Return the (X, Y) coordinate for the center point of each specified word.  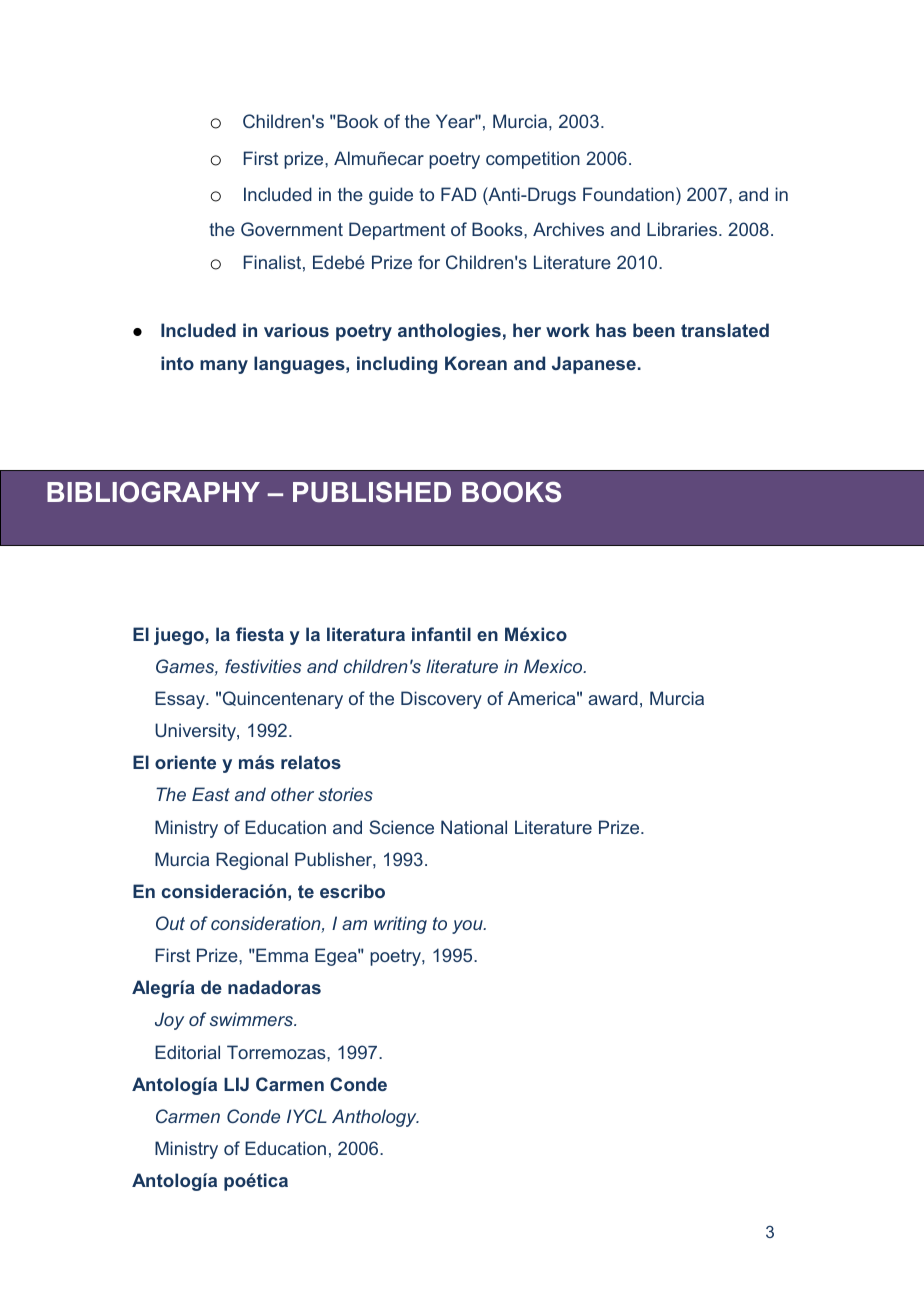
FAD (458, 194)
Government (292, 229)
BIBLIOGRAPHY (153, 492)
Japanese (594, 365)
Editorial (187, 1052)
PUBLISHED (372, 492)
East (211, 794)
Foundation (628, 194)
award (613, 698)
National (474, 827)
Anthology (375, 1118)
